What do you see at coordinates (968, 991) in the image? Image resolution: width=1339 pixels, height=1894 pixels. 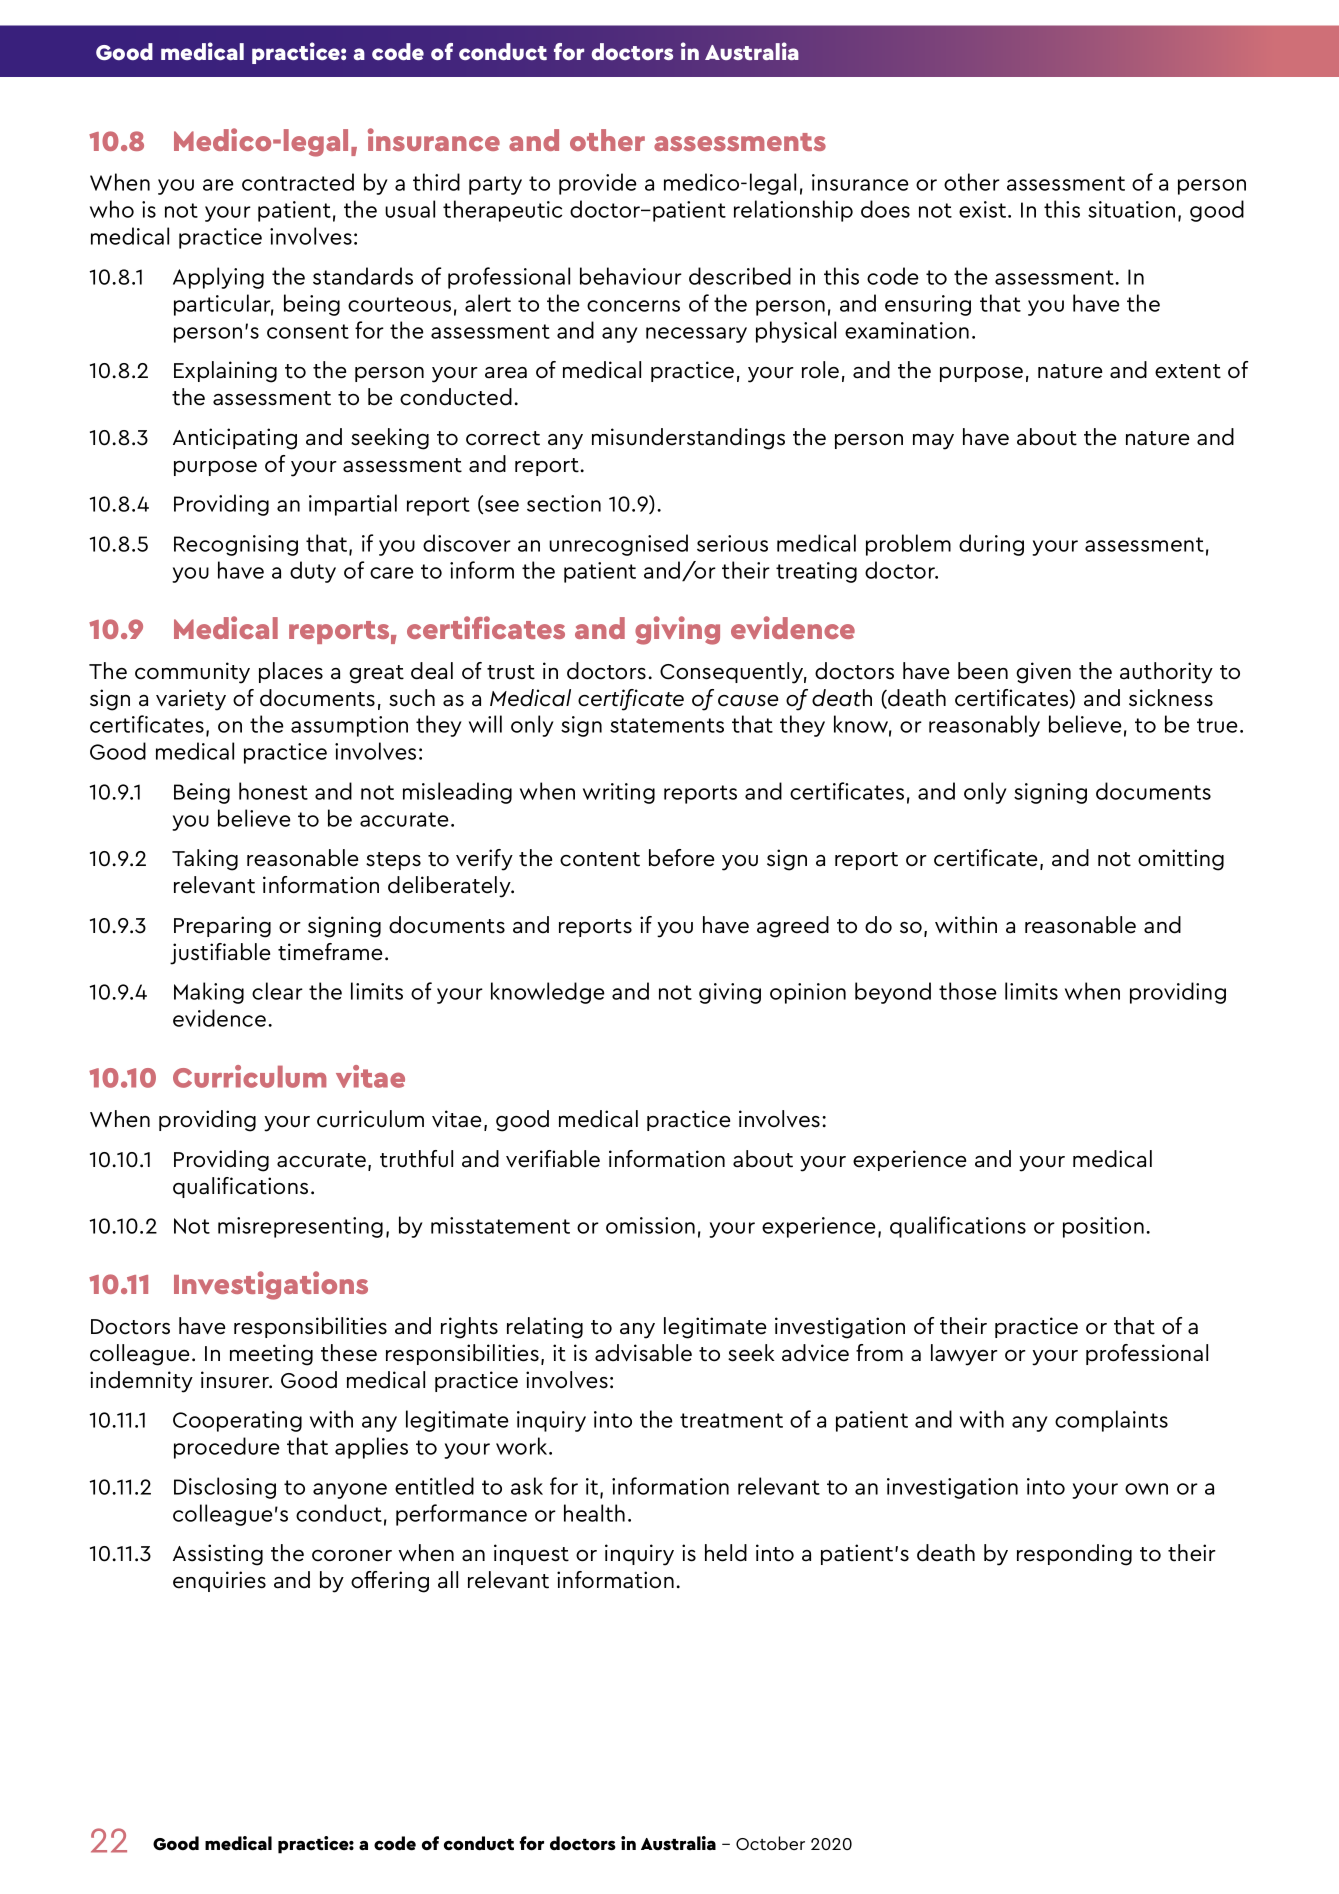 I see `those` at bounding box center [968, 991].
